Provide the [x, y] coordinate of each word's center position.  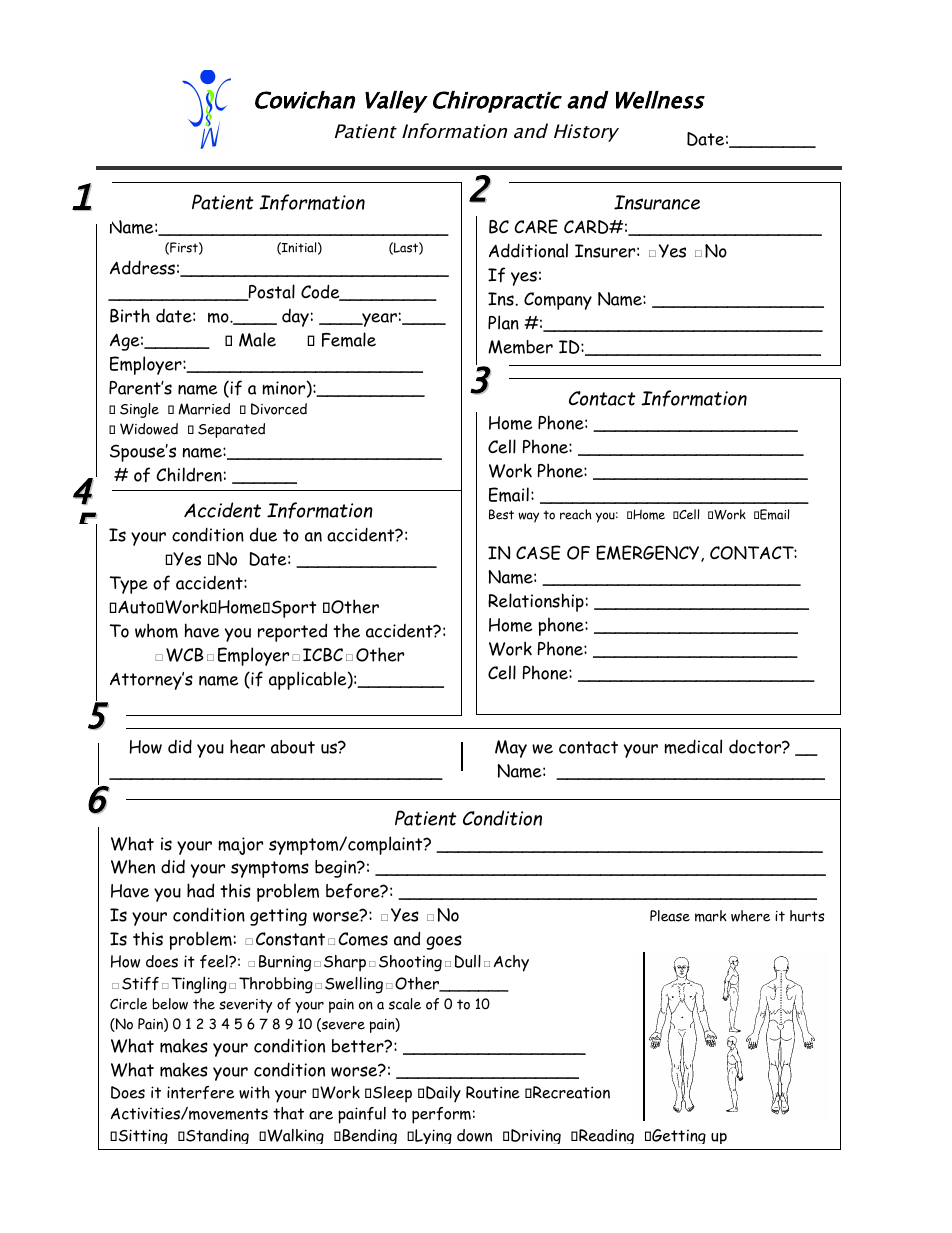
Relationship [536, 602]
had [200, 890]
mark [711, 916]
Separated [231, 430]
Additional [528, 250]
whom [156, 630]
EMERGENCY [649, 553]
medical [693, 746]
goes [444, 942]
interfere [200, 1092]
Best [501, 514]
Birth [130, 315]
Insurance [657, 202]
